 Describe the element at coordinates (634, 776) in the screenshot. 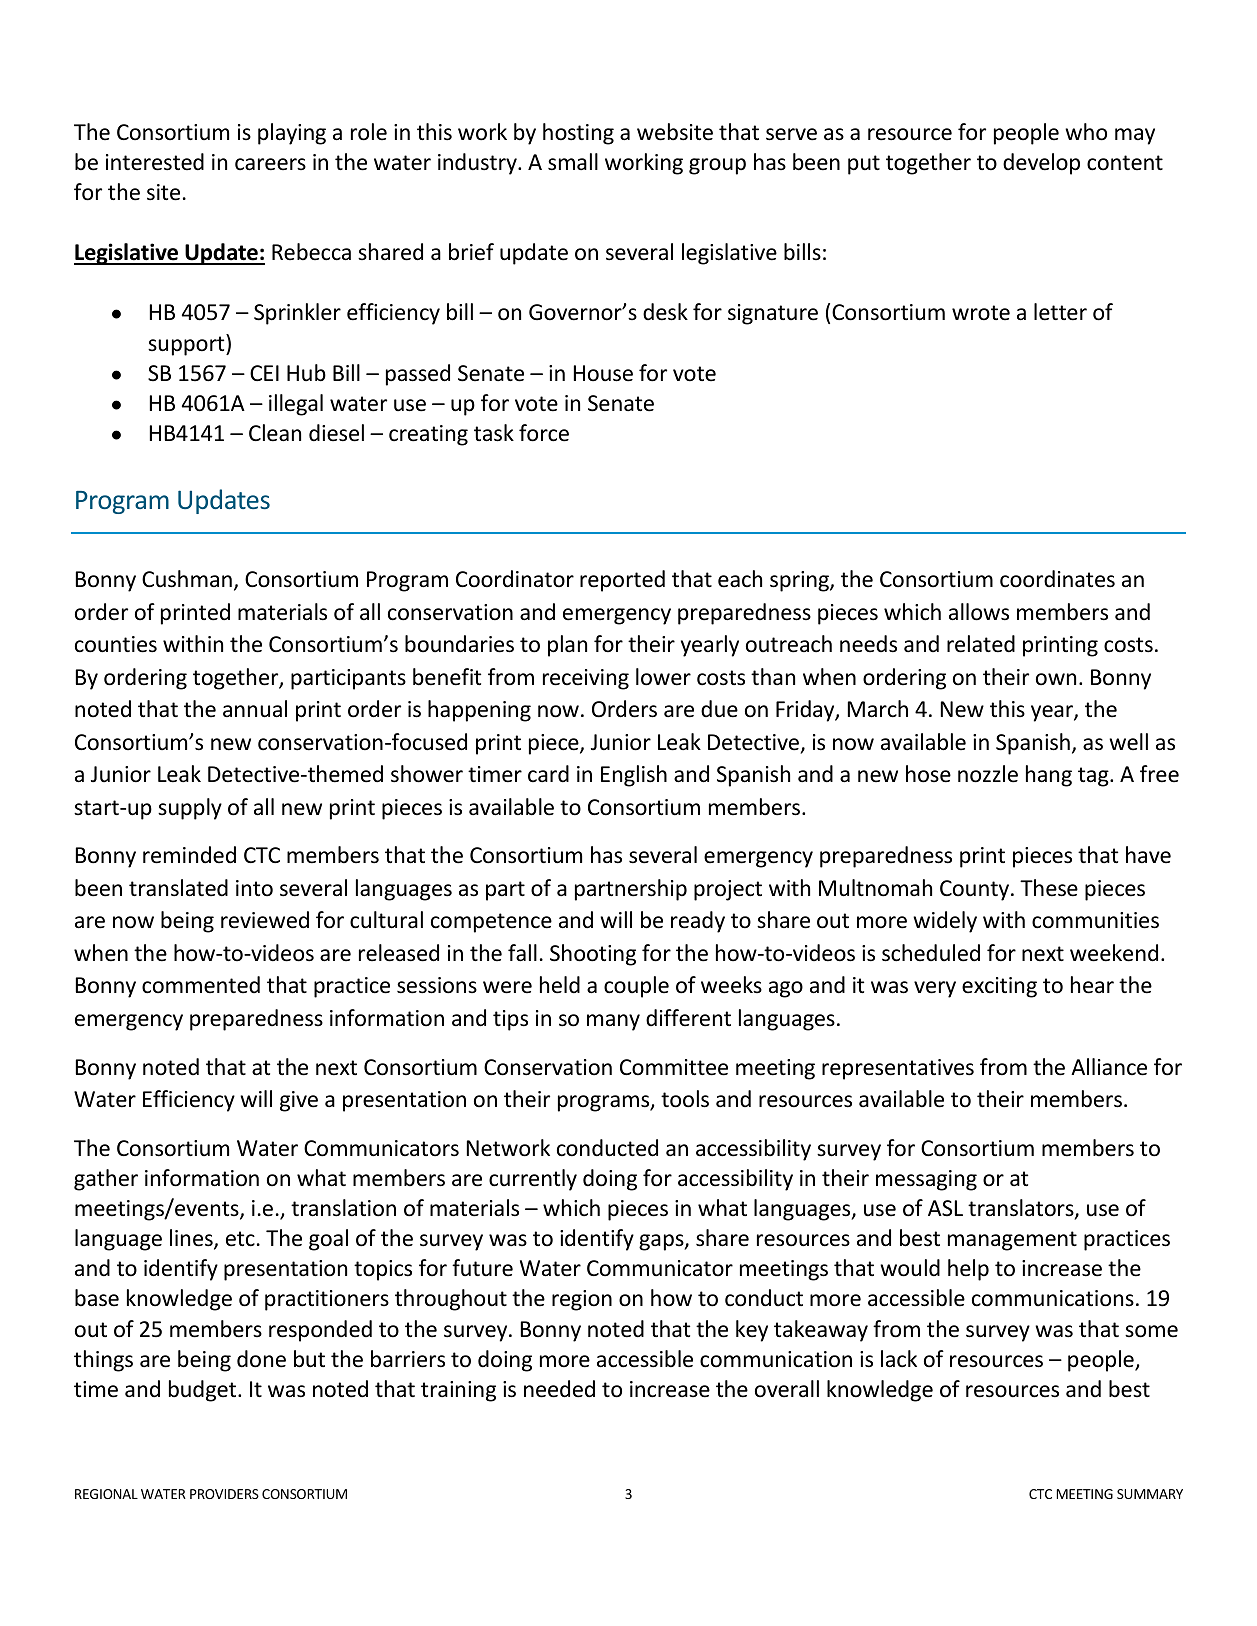

I see `English` at that location.
